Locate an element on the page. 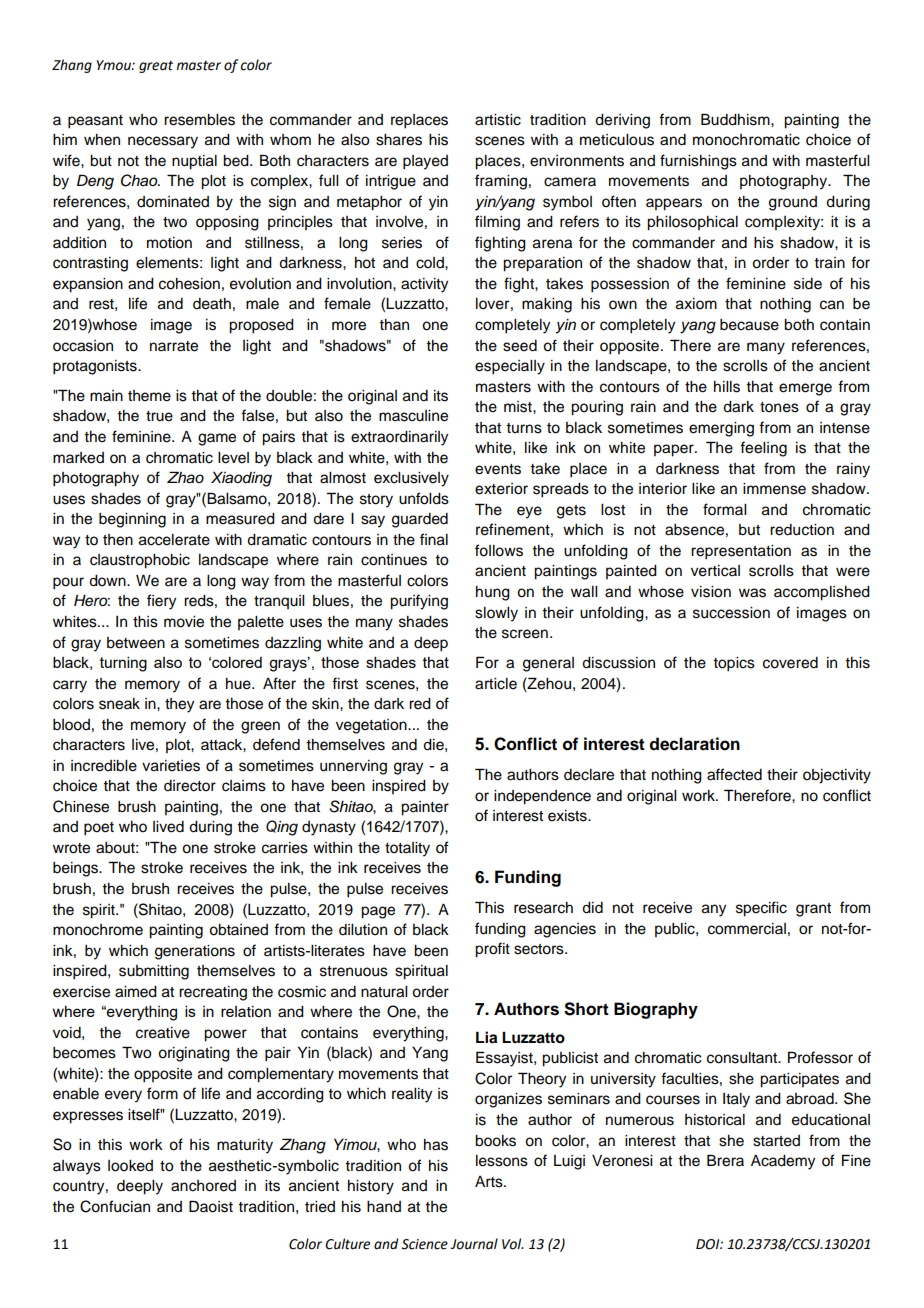 Image resolution: width=924 pixels, height=1308 pixels. events is located at coordinates (498, 469).
